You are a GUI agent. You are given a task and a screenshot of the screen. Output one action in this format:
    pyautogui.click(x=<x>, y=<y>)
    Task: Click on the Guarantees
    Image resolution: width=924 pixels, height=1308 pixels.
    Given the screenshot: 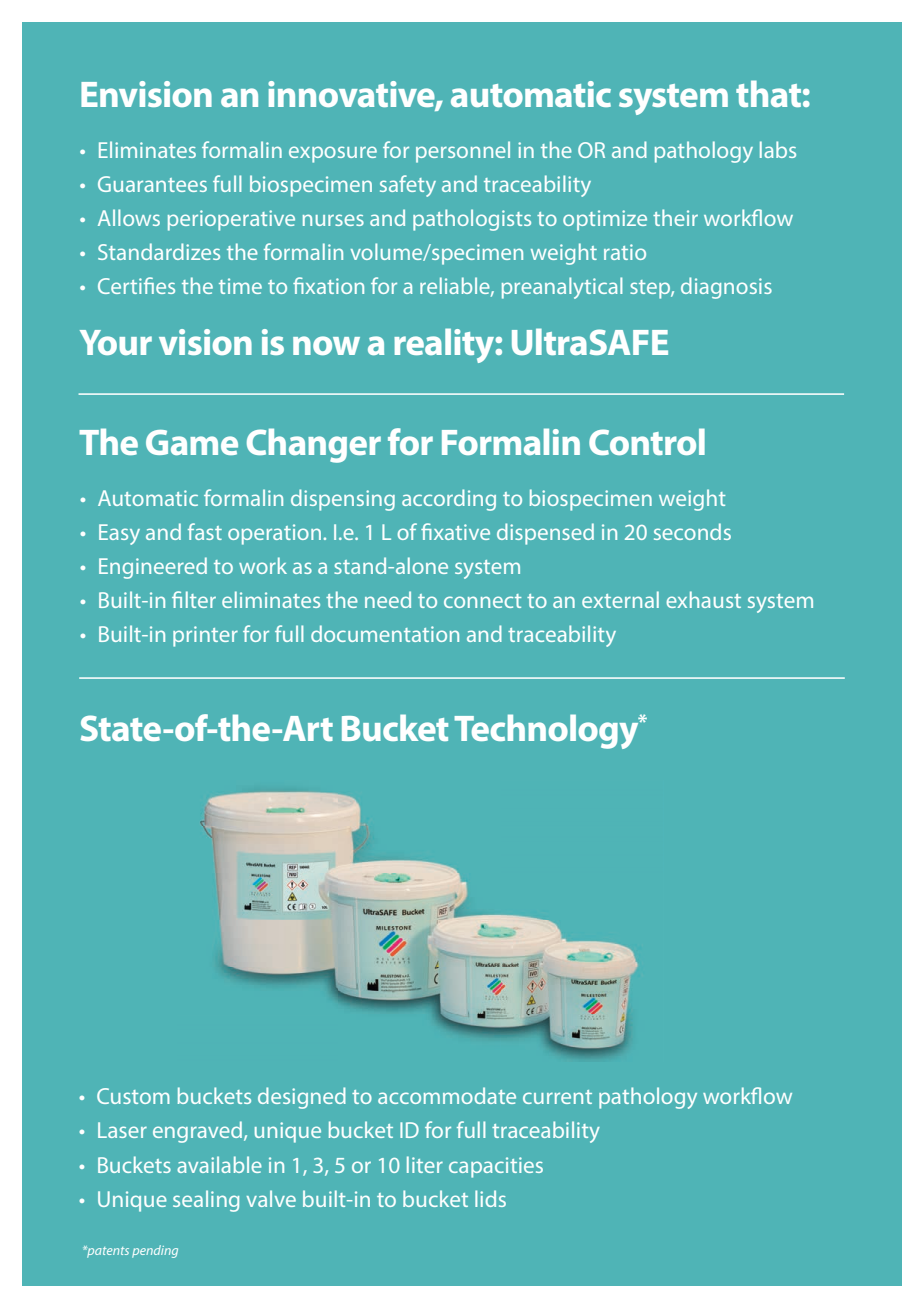 What is the action you would take?
    pyautogui.click(x=152, y=184)
